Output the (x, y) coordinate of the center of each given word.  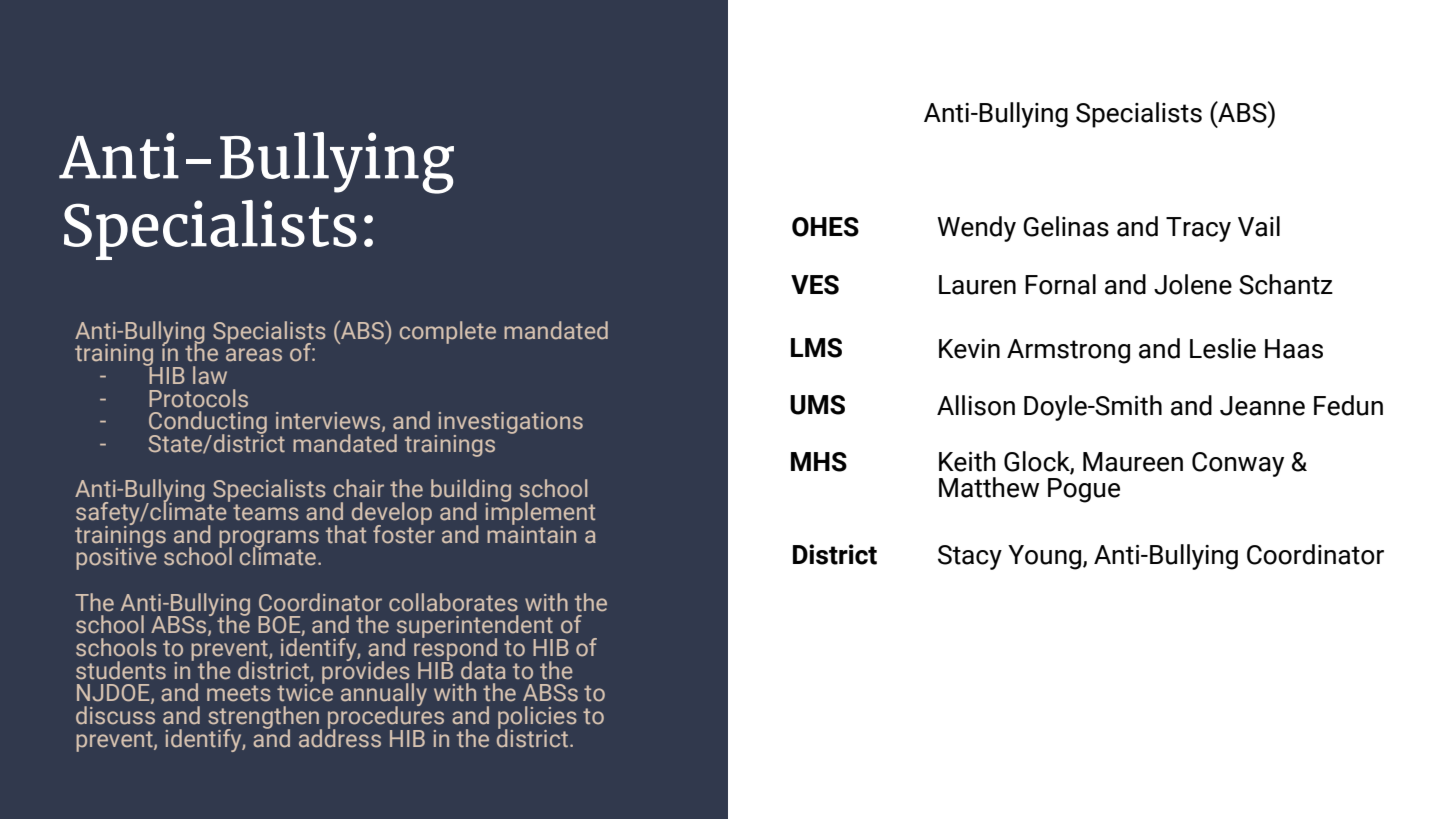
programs (269, 540)
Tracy (1198, 229)
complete (448, 332)
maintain (531, 533)
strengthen (264, 718)
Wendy (976, 229)
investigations (509, 424)
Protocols (198, 398)
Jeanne (1262, 406)
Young (1046, 557)
